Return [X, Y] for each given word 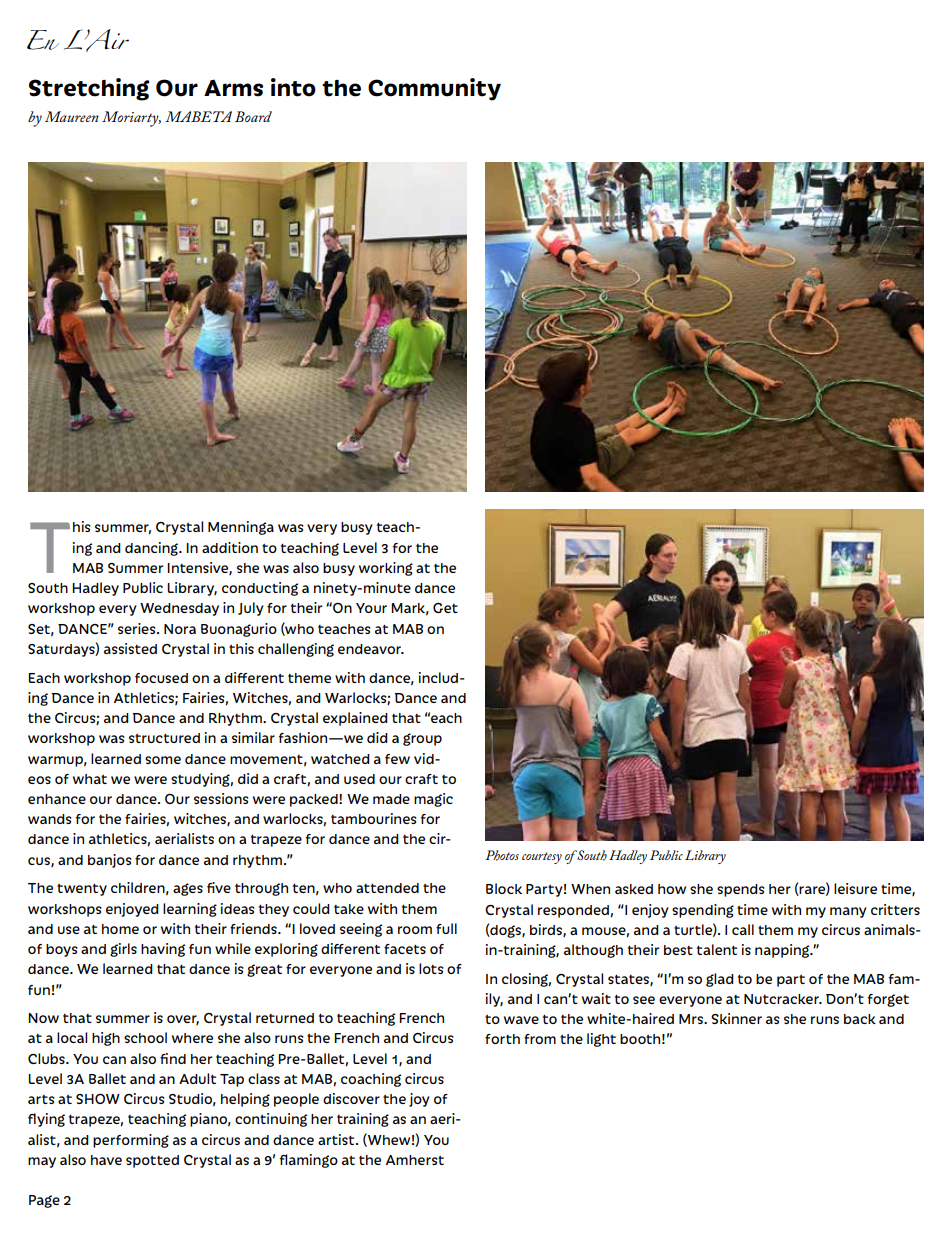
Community [434, 89]
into [293, 87]
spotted [152, 1161]
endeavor [371, 649]
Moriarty [131, 119]
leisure [855, 888]
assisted [130, 648]
